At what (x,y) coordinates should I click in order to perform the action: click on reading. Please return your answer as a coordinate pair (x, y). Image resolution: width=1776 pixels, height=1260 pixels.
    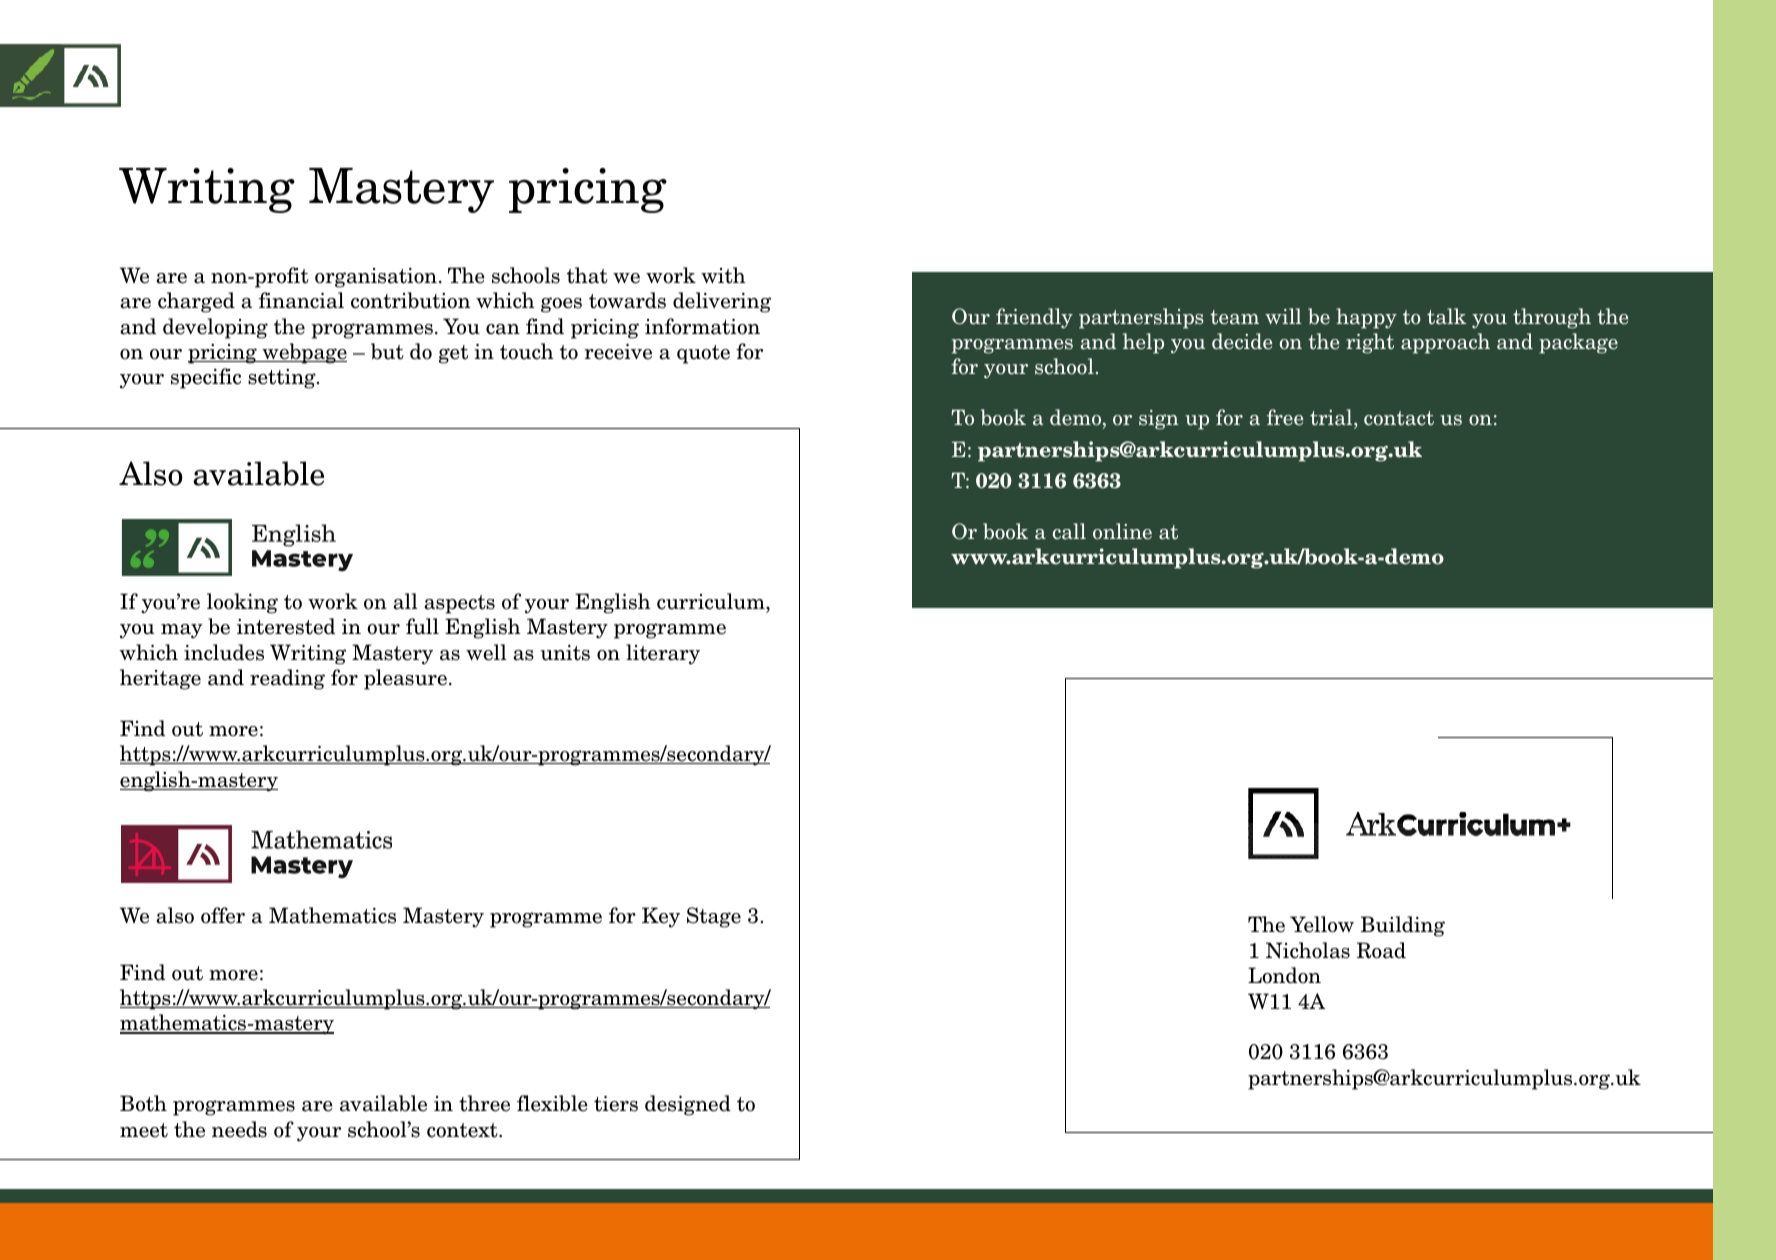
    Looking at the image, I should click on (287, 679).
